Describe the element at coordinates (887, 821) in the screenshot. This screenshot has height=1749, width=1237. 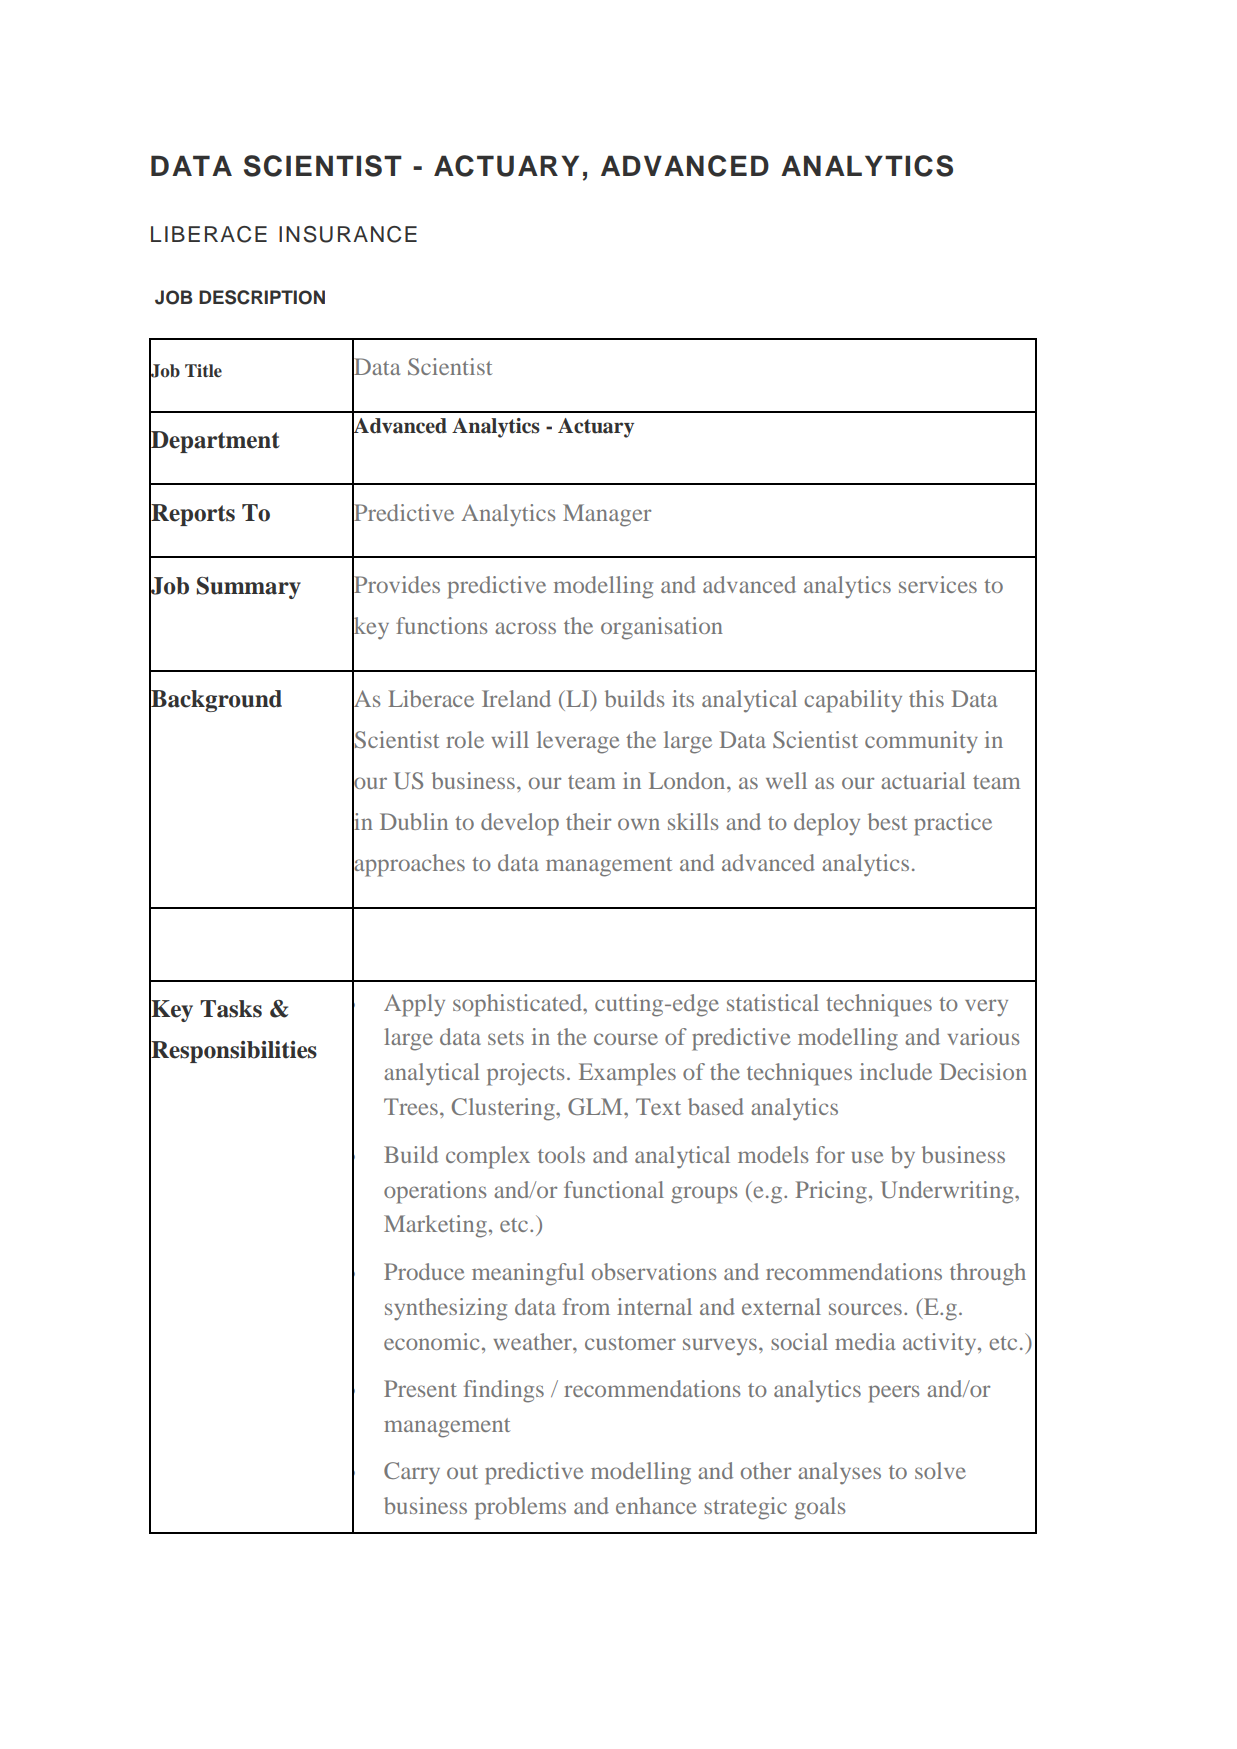
I see `best` at that location.
